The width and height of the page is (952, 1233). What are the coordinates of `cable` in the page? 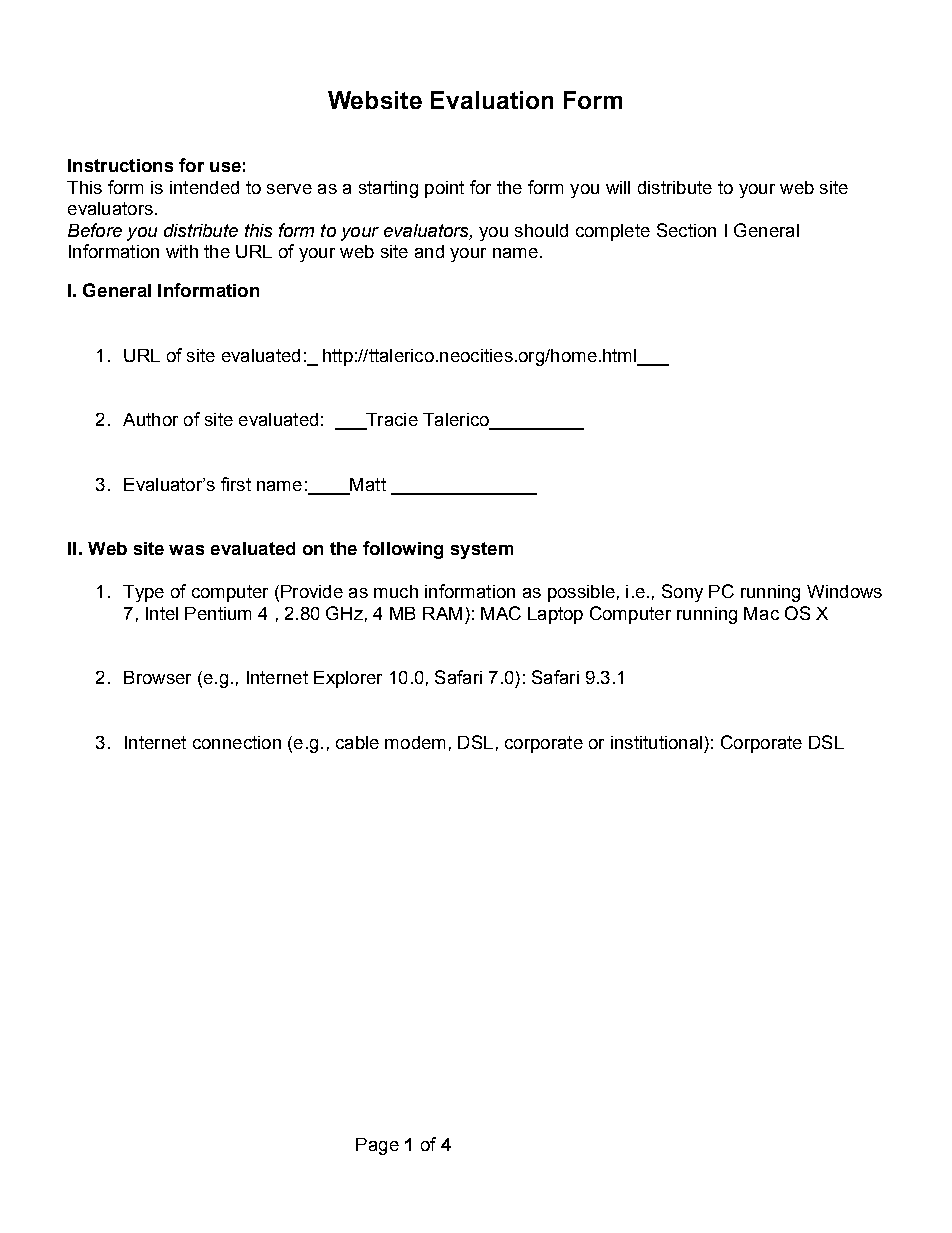 It's located at (357, 742).
